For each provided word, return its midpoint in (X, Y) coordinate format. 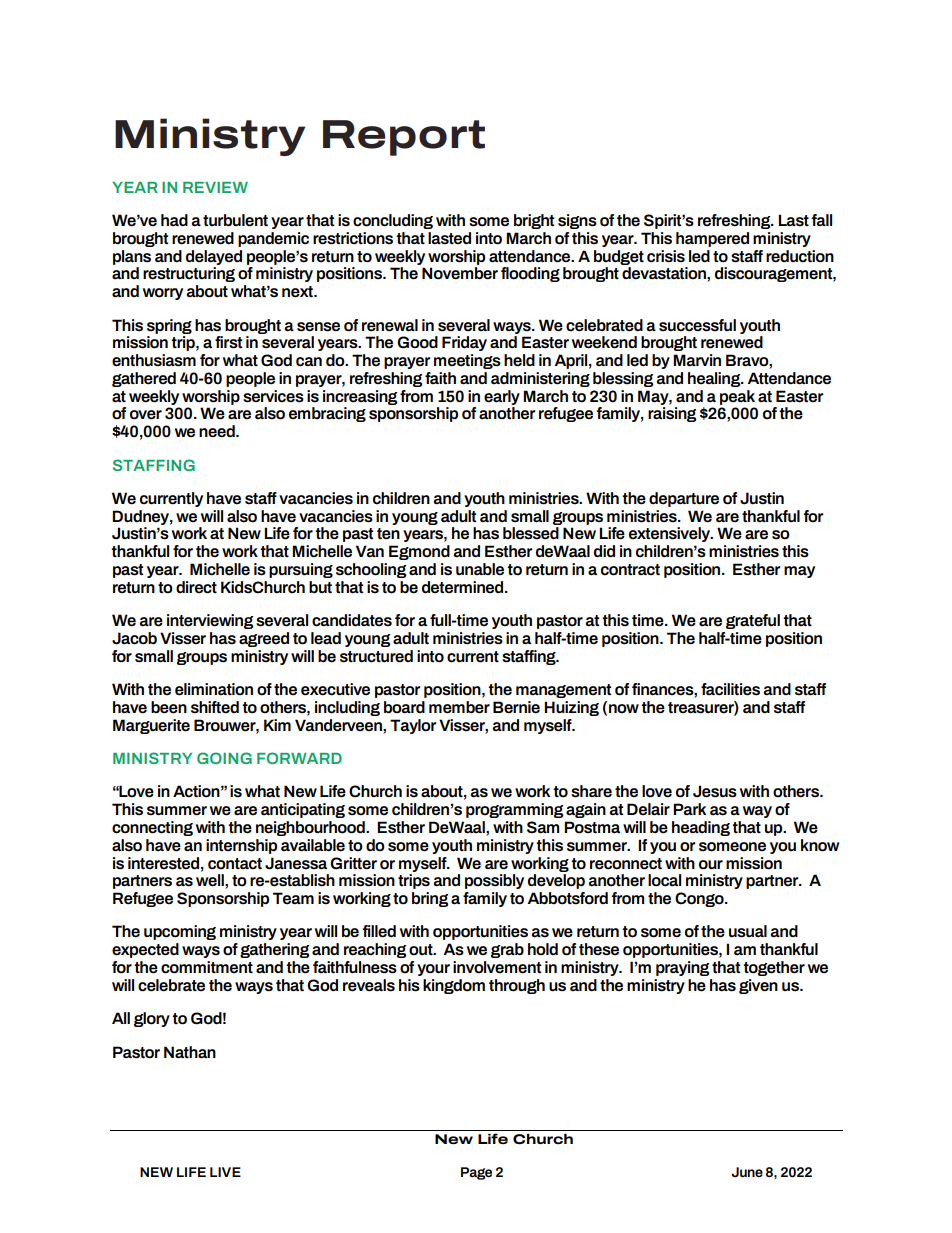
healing (715, 379)
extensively (670, 534)
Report (404, 138)
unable (480, 569)
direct (196, 587)
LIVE (225, 1172)
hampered (712, 239)
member (459, 707)
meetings (467, 361)
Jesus (715, 791)
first (228, 342)
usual (748, 931)
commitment (207, 967)
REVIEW (215, 187)
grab (507, 950)
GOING (224, 758)
